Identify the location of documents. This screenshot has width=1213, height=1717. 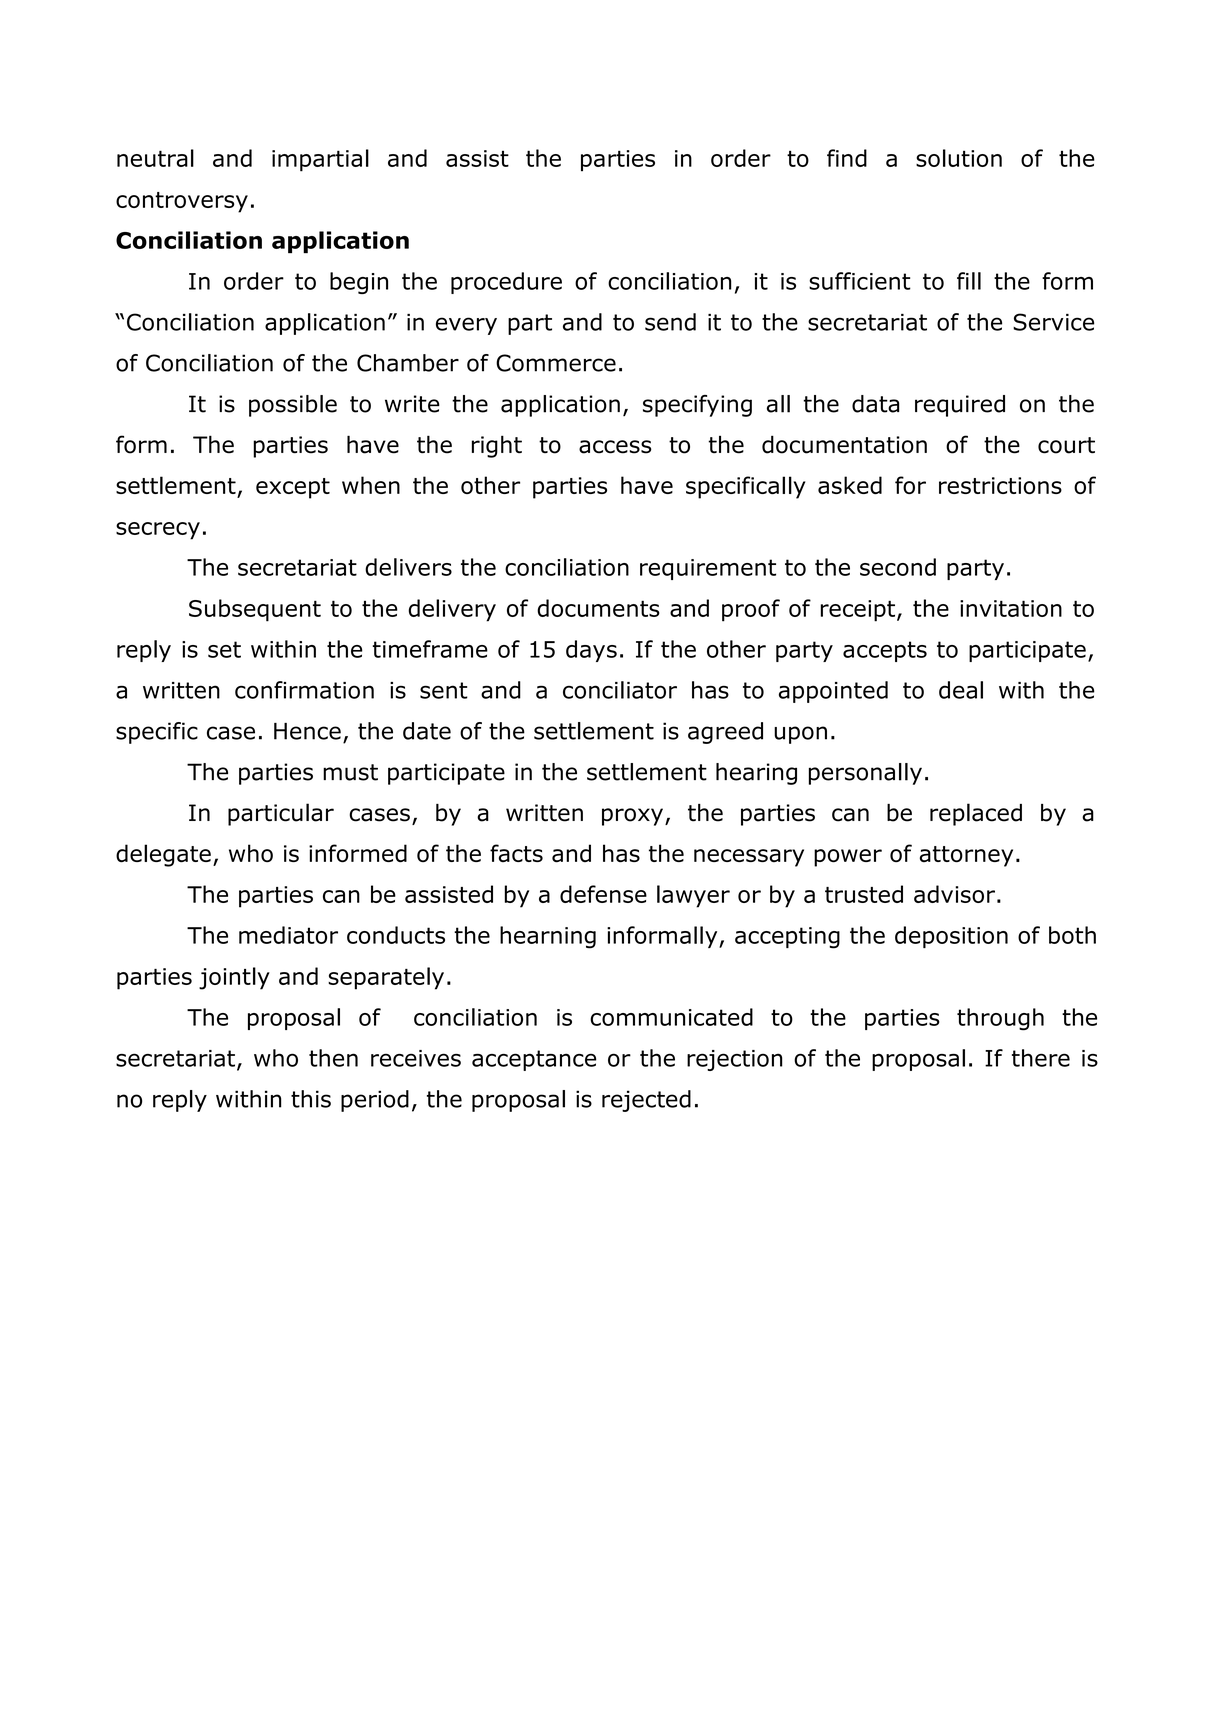
(598, 608).
